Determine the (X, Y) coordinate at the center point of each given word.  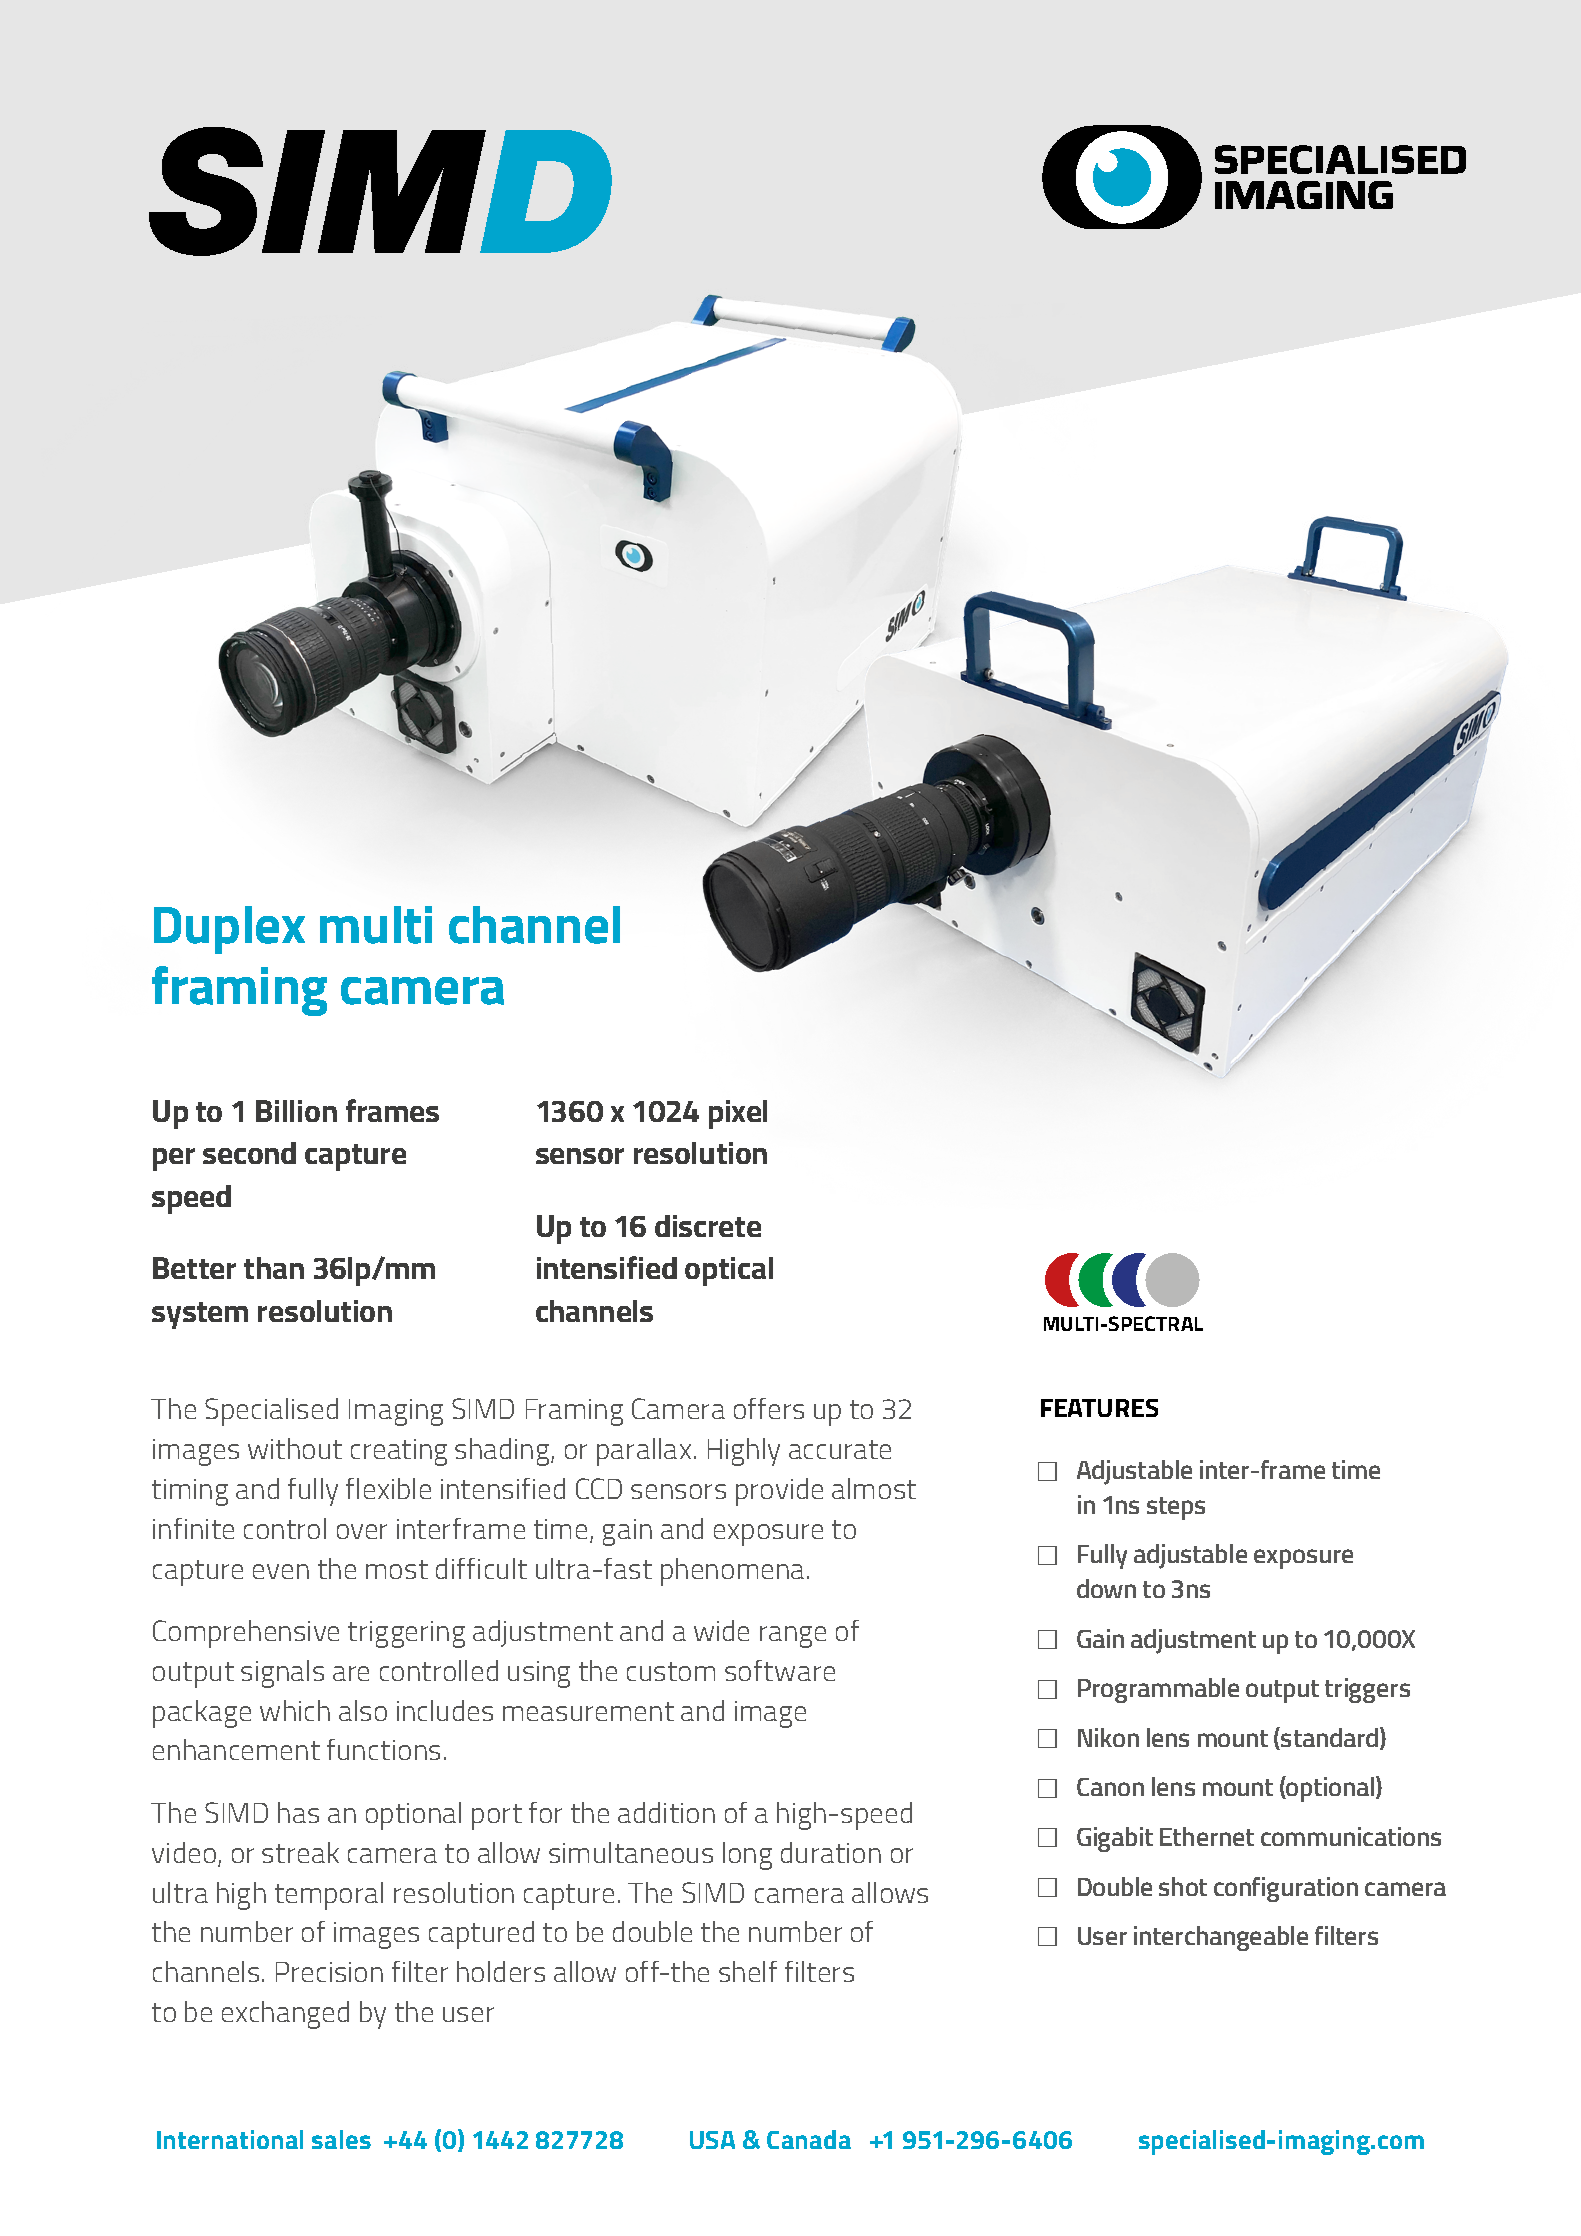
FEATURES (1099, 1408)
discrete (708, 1226)
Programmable (1158, 1690)
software (780, 1670)
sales (341, 2139)
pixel (738, 1114)
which (295, 1710)
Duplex (229, 930)
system (200, 1315)
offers (769, 1408)
